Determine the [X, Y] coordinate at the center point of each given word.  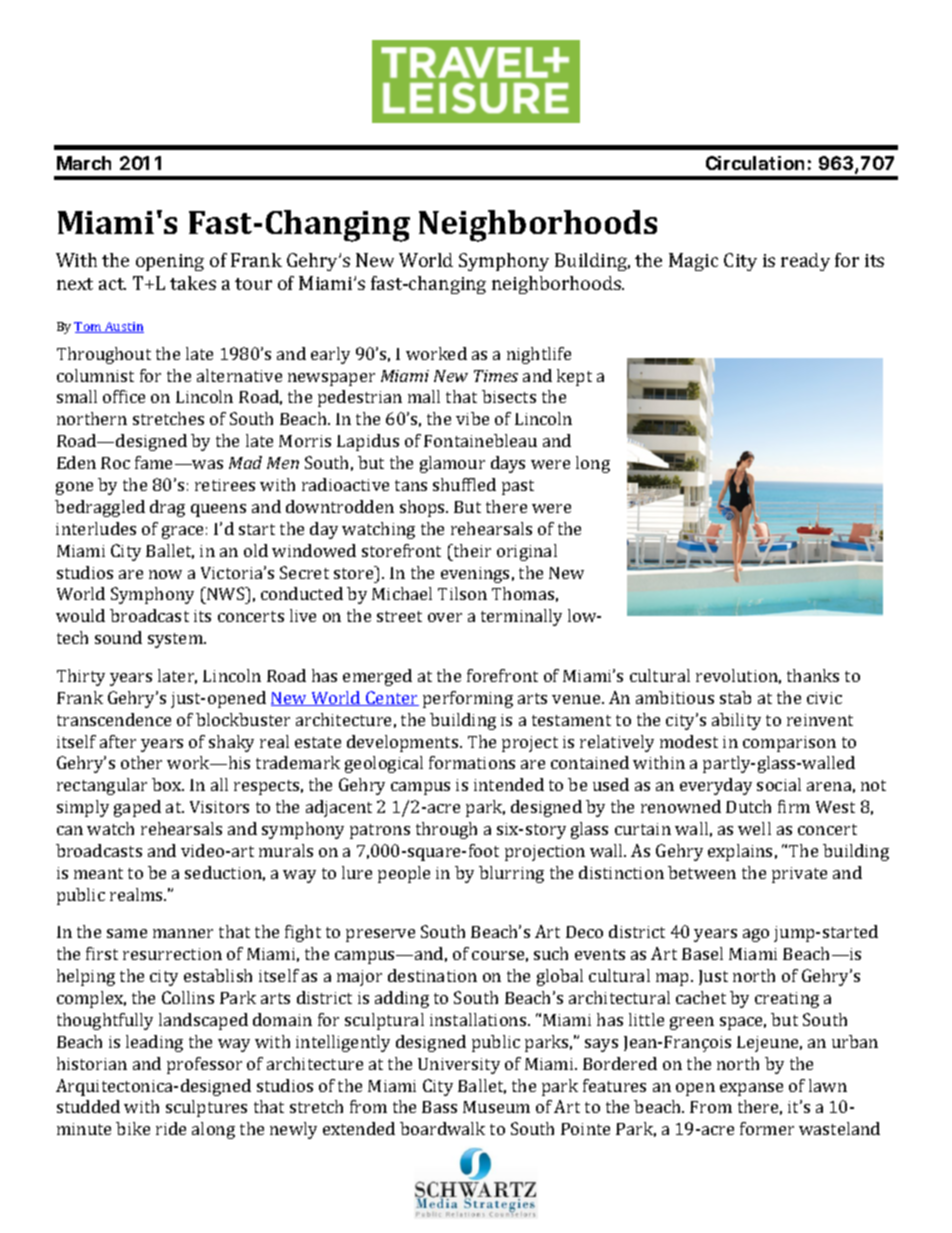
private [799, 875]
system [176, 640]
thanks [813, 675]
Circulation [755, 163]
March [84, 163]
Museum [496, 1107]
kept [574, 377]
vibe [472, 418]
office [124, 396]
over [445, 617]
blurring [511, 874]
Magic [693, 262]
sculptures [206, 1108]
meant [98, 873]
